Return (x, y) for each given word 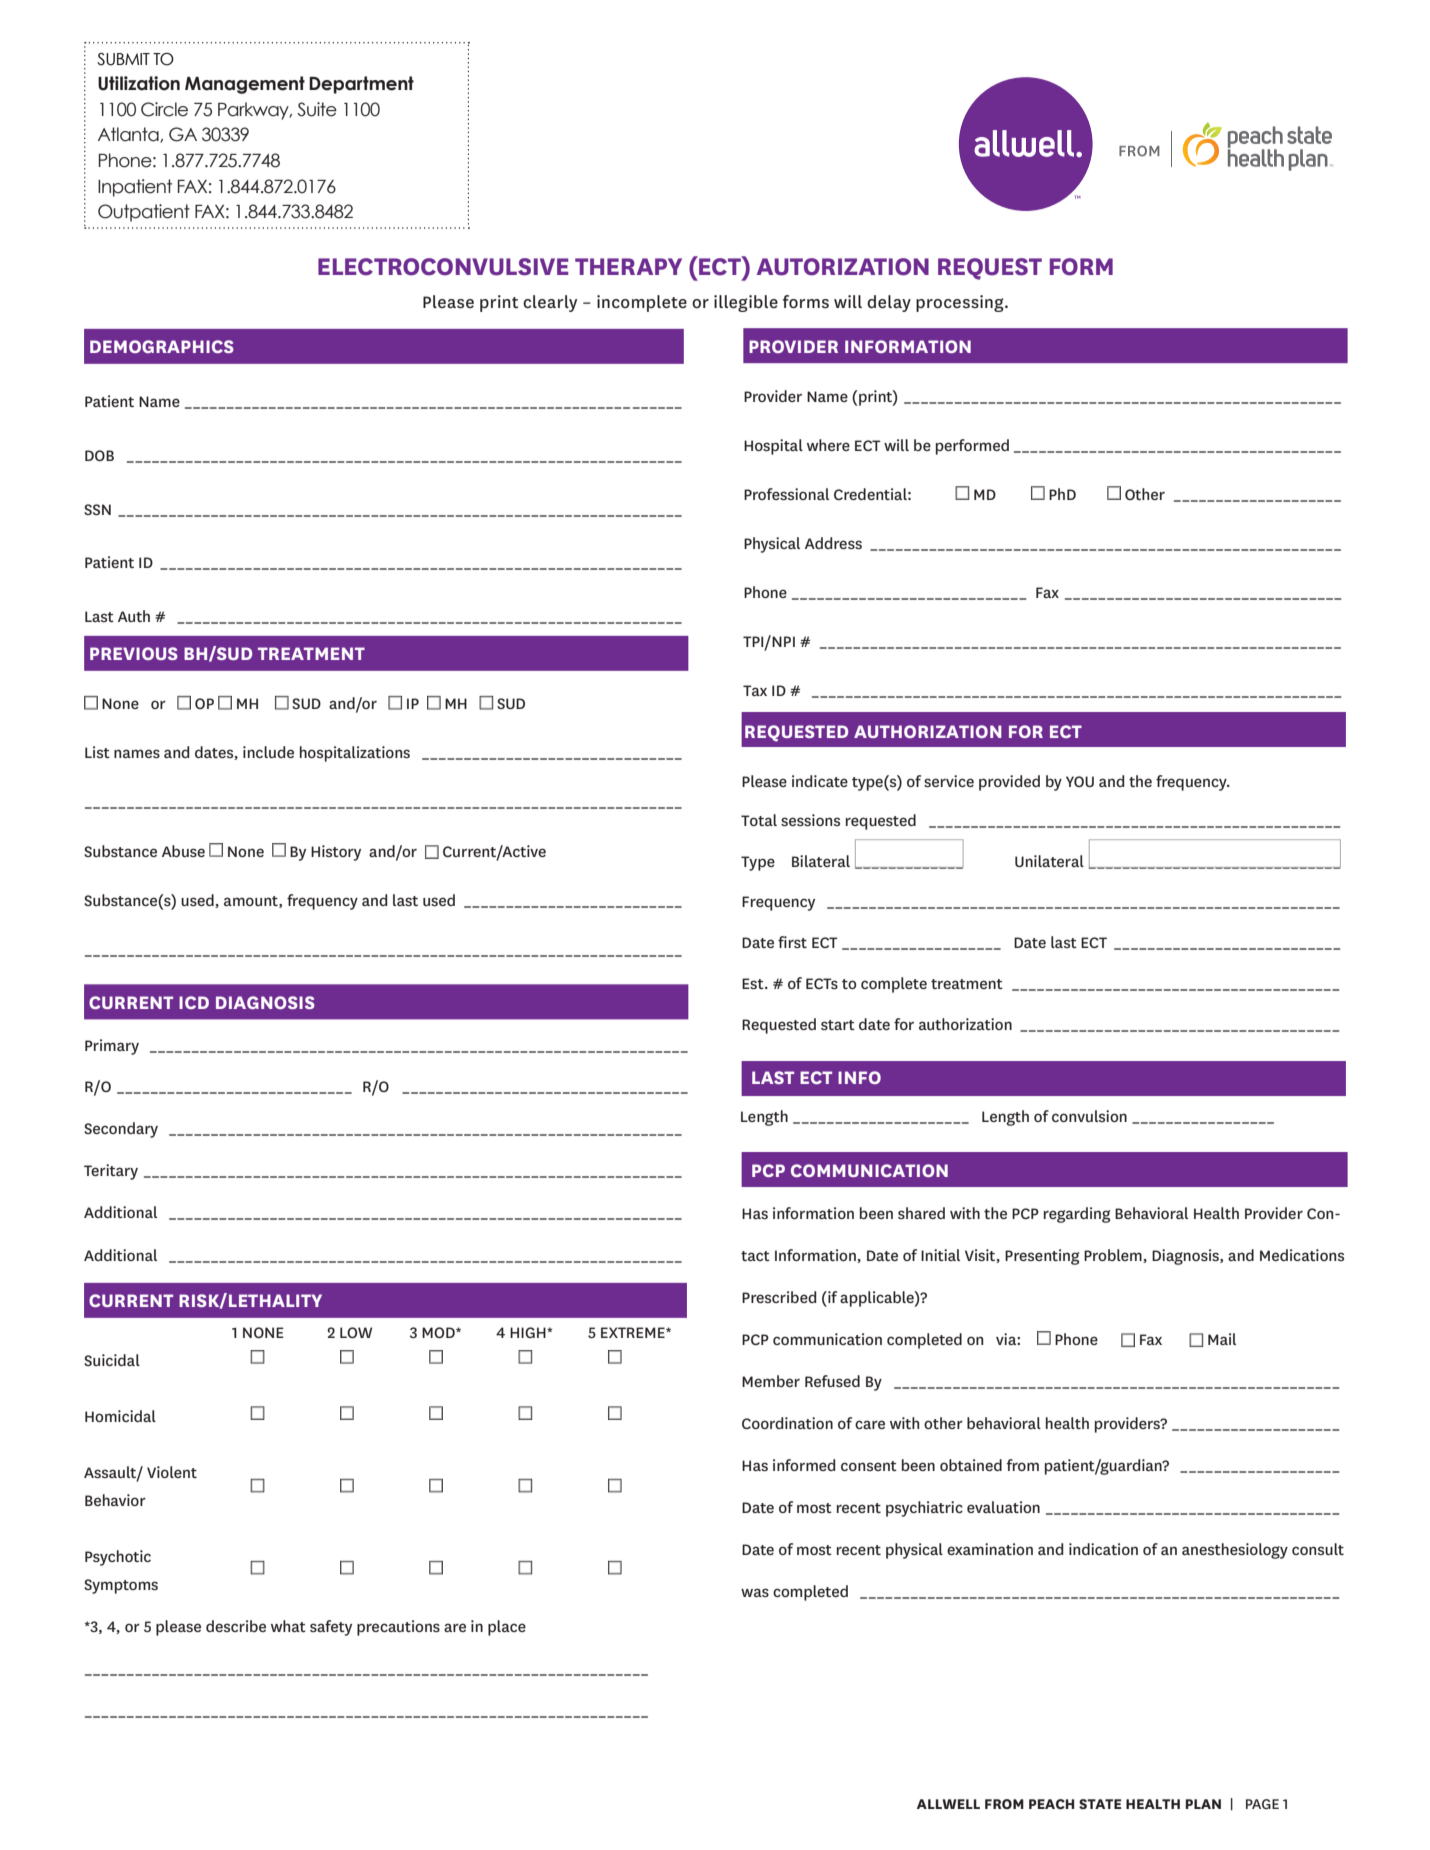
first (792, 942)
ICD (194, 1002)
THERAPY (628, 266)
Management (245, 85)
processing (961, 303)
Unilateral (1049, 861)
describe (236, 1626)
